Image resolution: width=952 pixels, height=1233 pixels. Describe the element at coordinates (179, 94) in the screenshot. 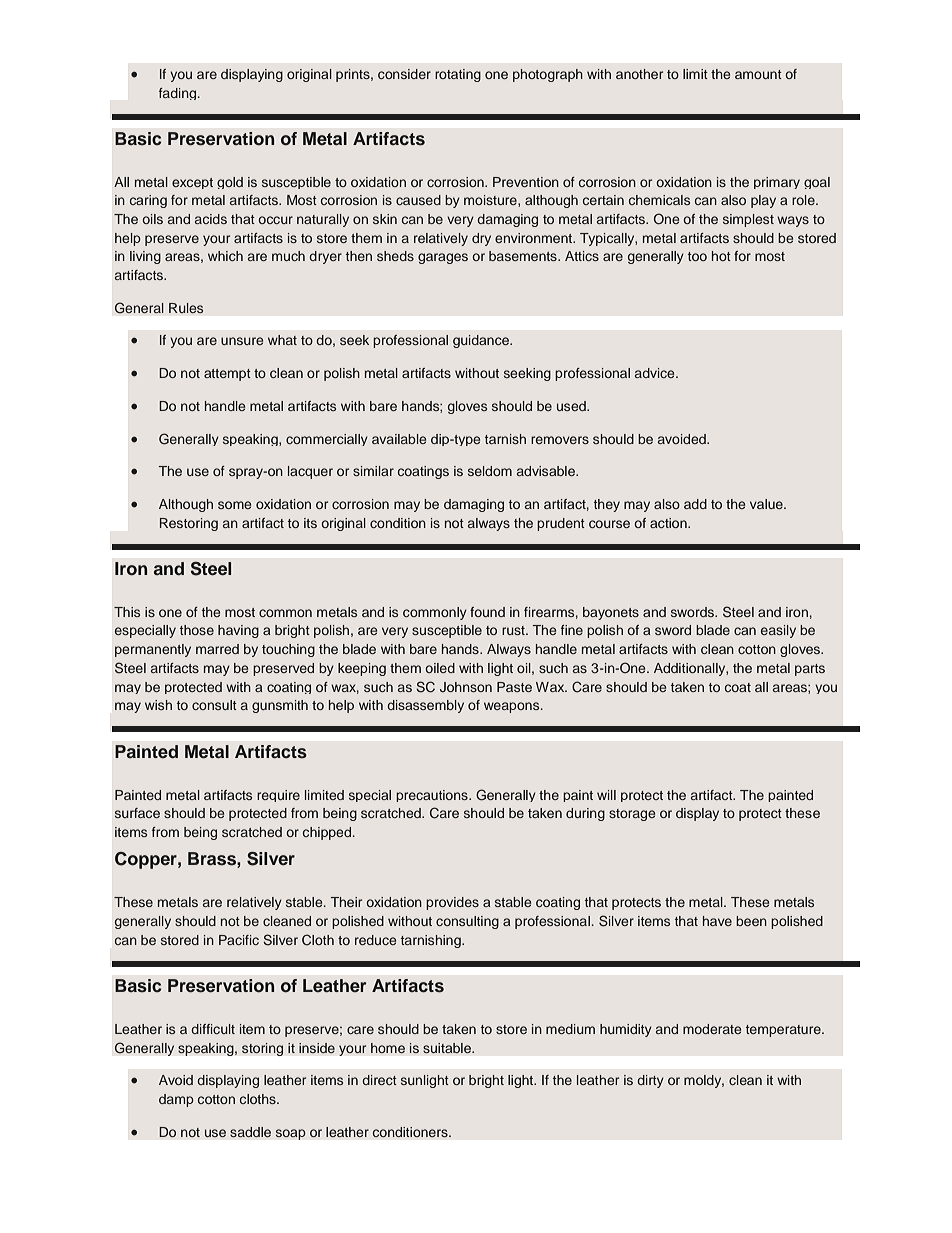

I see `fading` at that location.
